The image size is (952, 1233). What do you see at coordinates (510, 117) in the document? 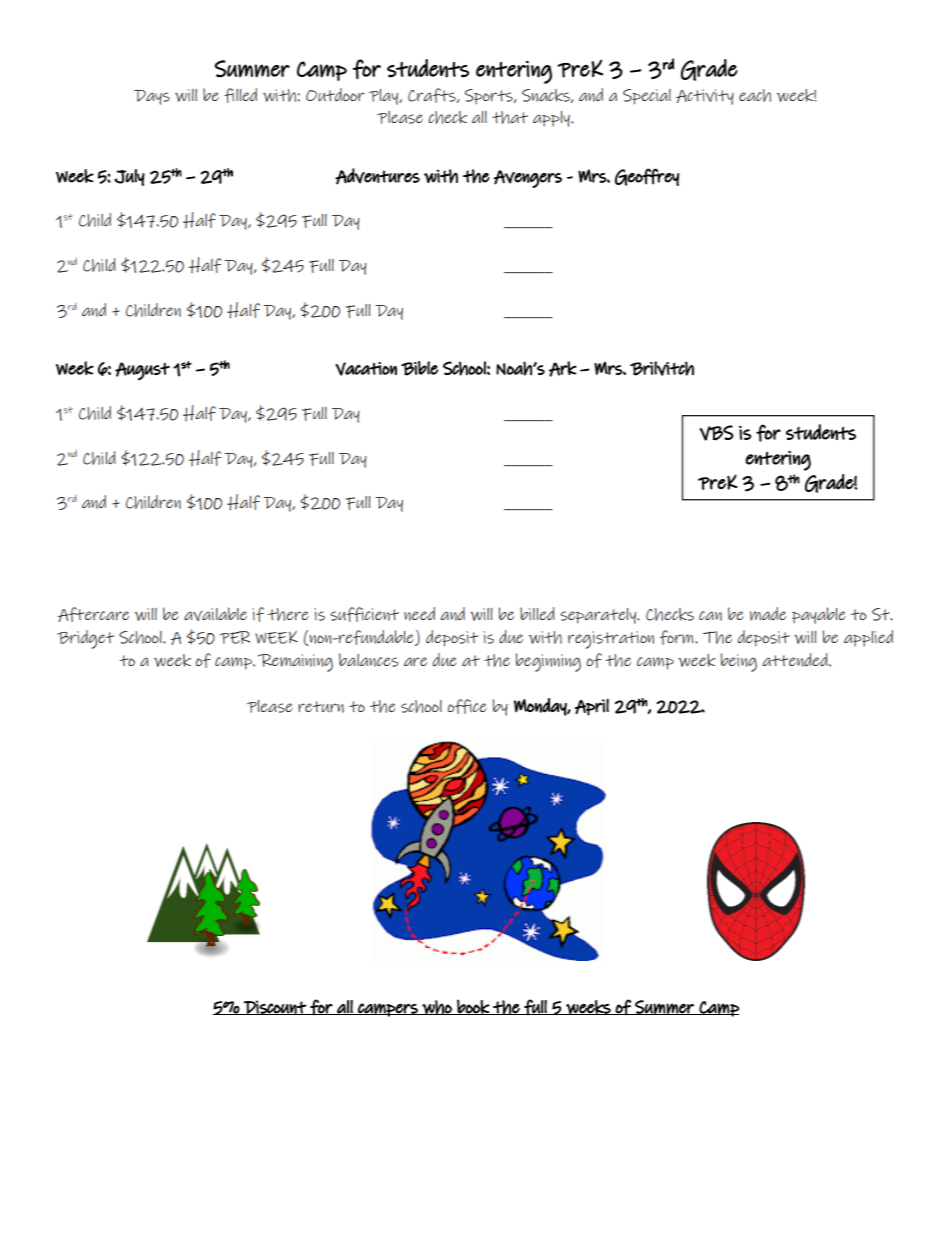
I see `that` at bounding box center [510, 117].
